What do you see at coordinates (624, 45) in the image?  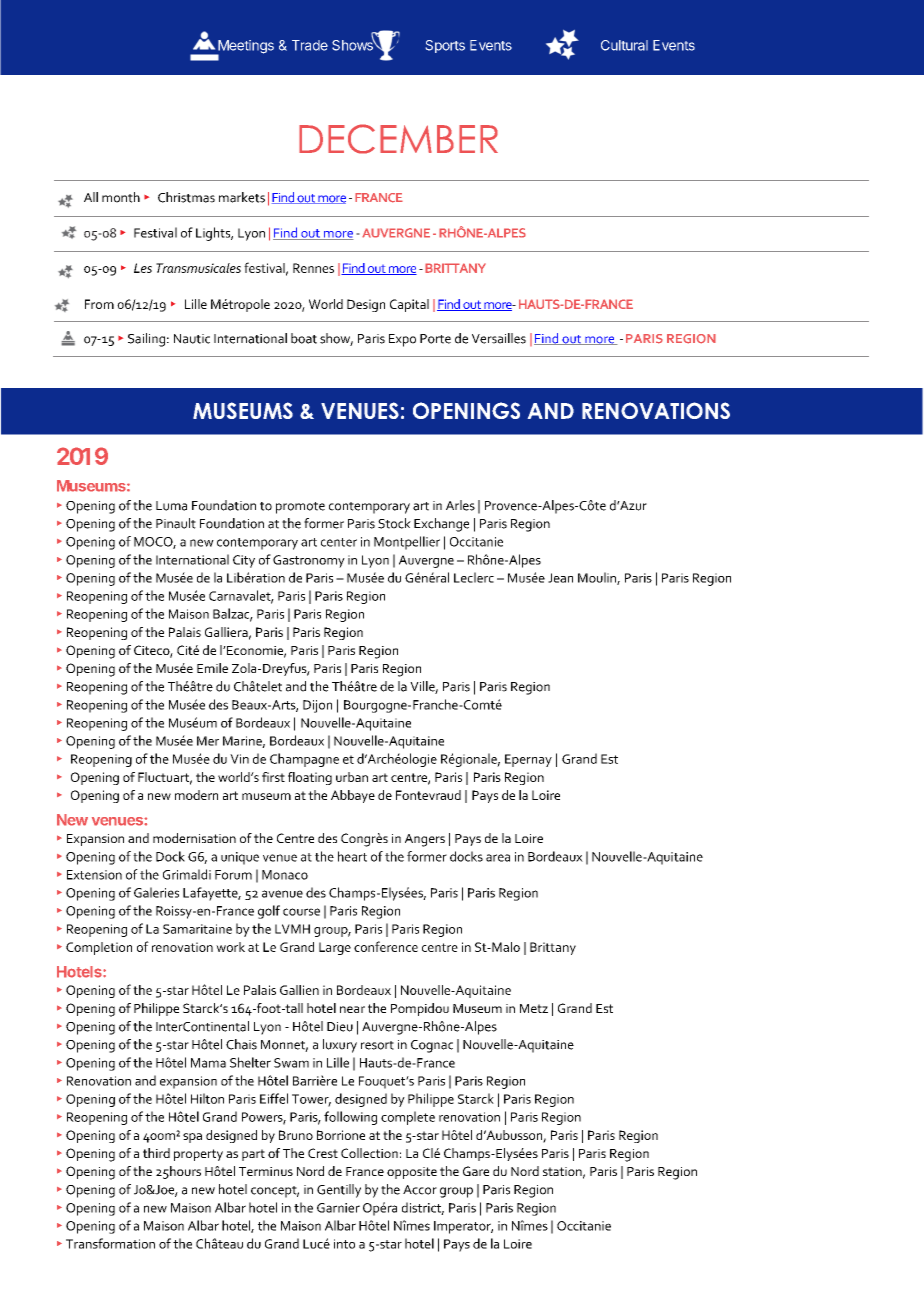 I see `Cultural` at bounding box center [624, 45].
